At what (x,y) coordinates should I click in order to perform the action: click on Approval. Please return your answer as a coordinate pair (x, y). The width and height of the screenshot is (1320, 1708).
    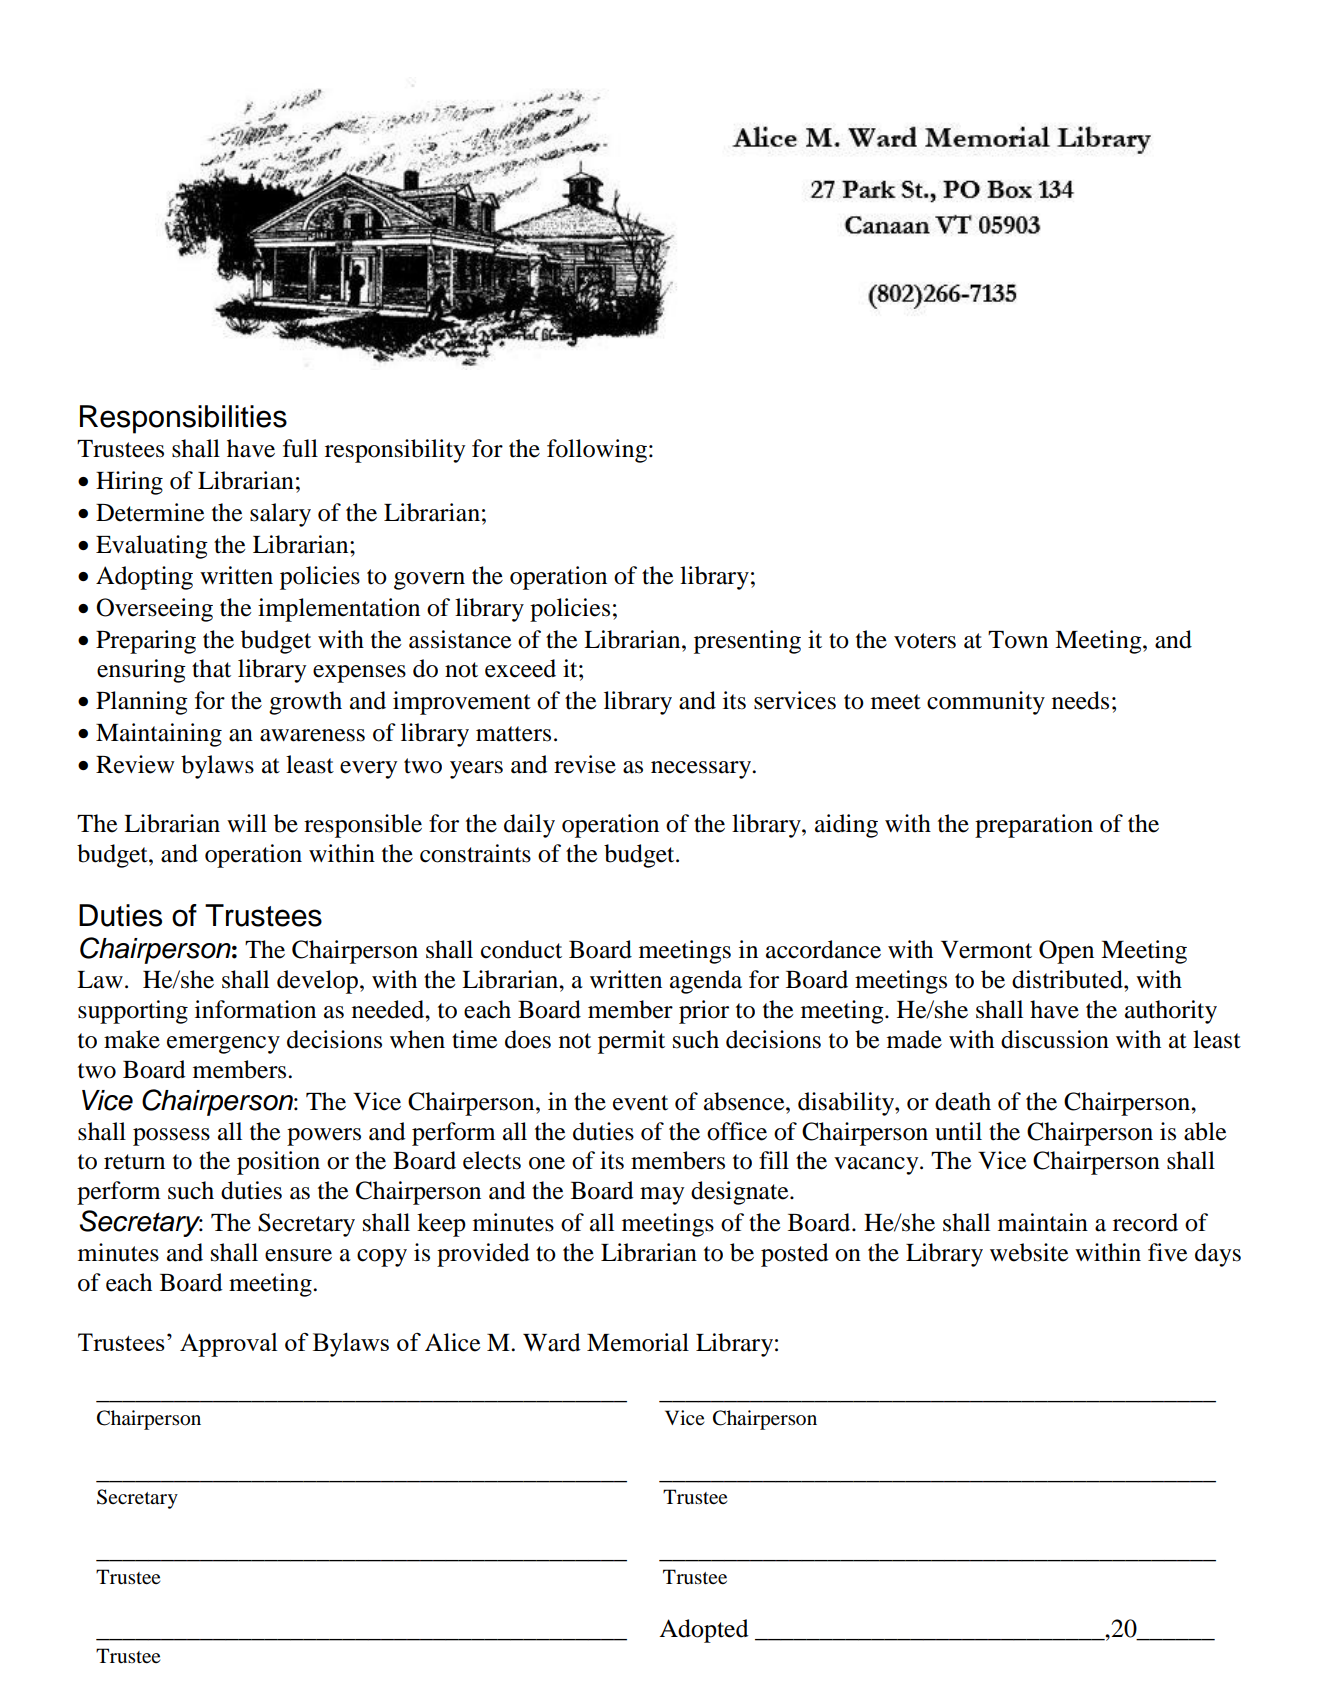
    Looking at the image, I should click on (229, 1345).
